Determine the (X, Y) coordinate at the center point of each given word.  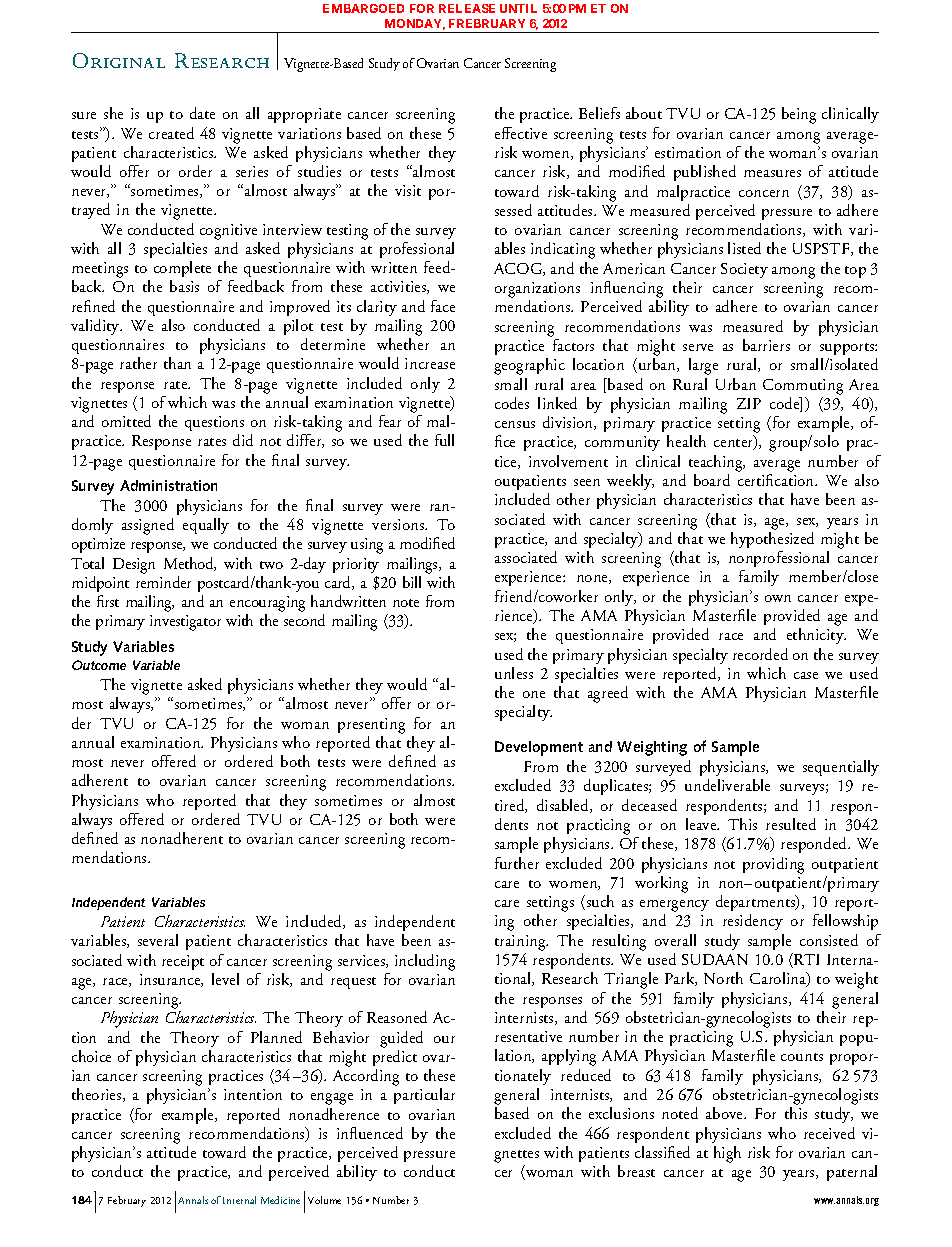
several (158, 940)
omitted (126, 421)
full (444, 440)
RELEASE (467, 8)
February (127, 1201)
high (727, 1154)
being (799, 115)
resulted (791, 824)
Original (119, 60)
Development (539, 748)
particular (424, 1096)
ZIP (749, 403)
